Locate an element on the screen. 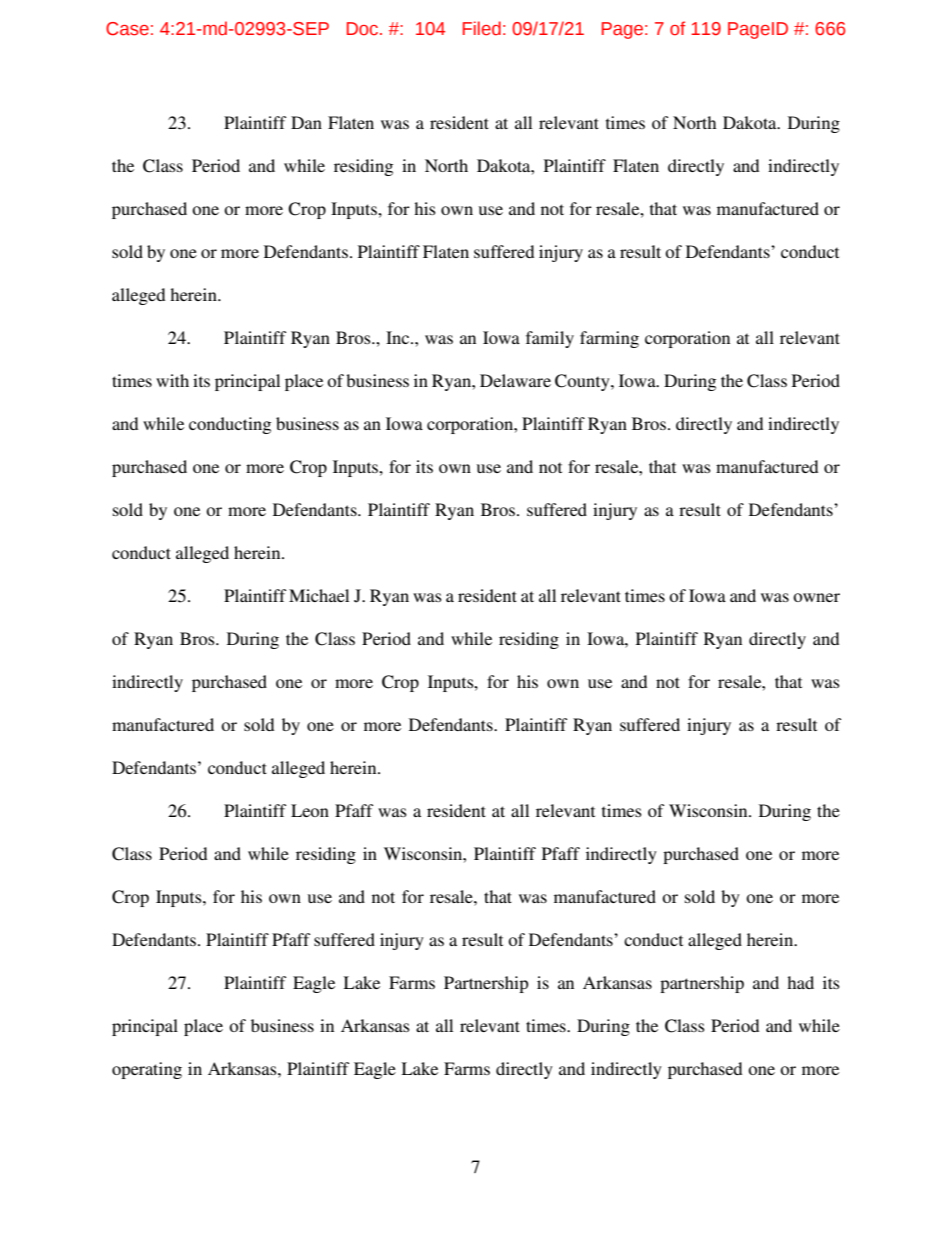 This screenshot has width=952, height=1233. Michael is located at coordinates (319, 595).
